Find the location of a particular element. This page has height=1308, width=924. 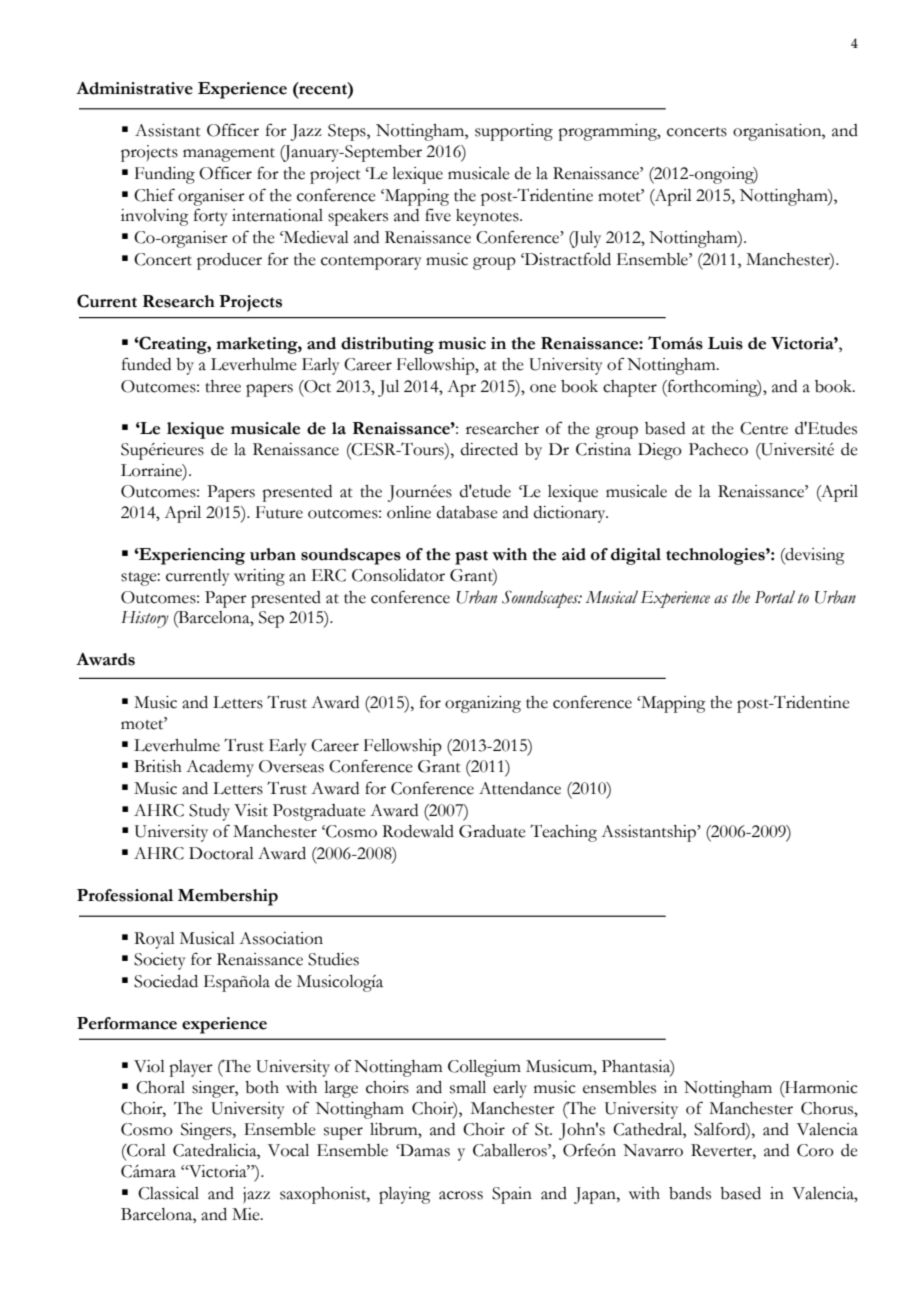

Future is located at coordinates (279, 512).
